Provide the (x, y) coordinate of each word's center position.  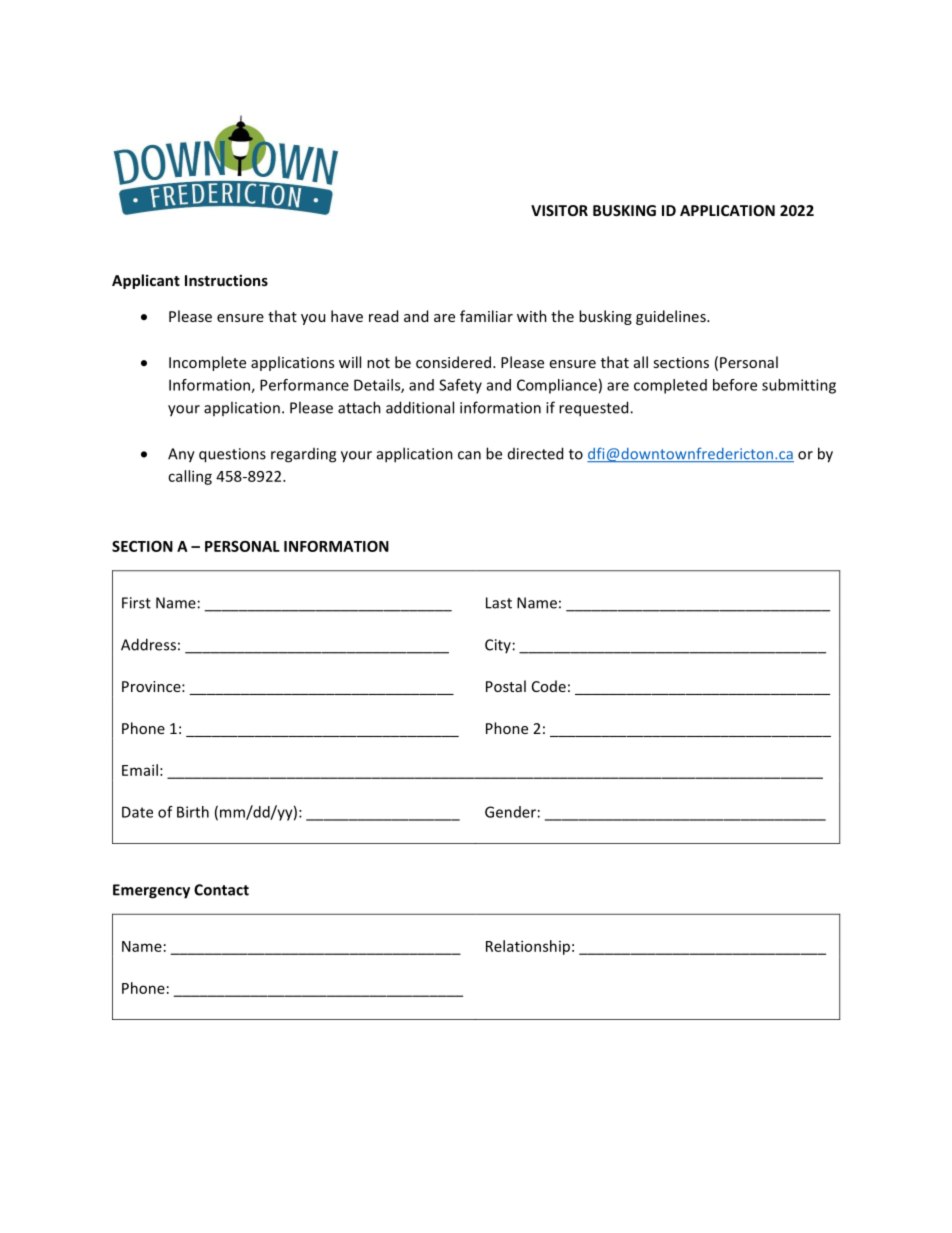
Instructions (226, 280)
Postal (506, 686)
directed (535, 453)
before (735, 385)
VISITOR (559, 210)
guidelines (672, 317)
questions (232, 455)
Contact (221, 890)
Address (148, 644)
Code (549, 686)
